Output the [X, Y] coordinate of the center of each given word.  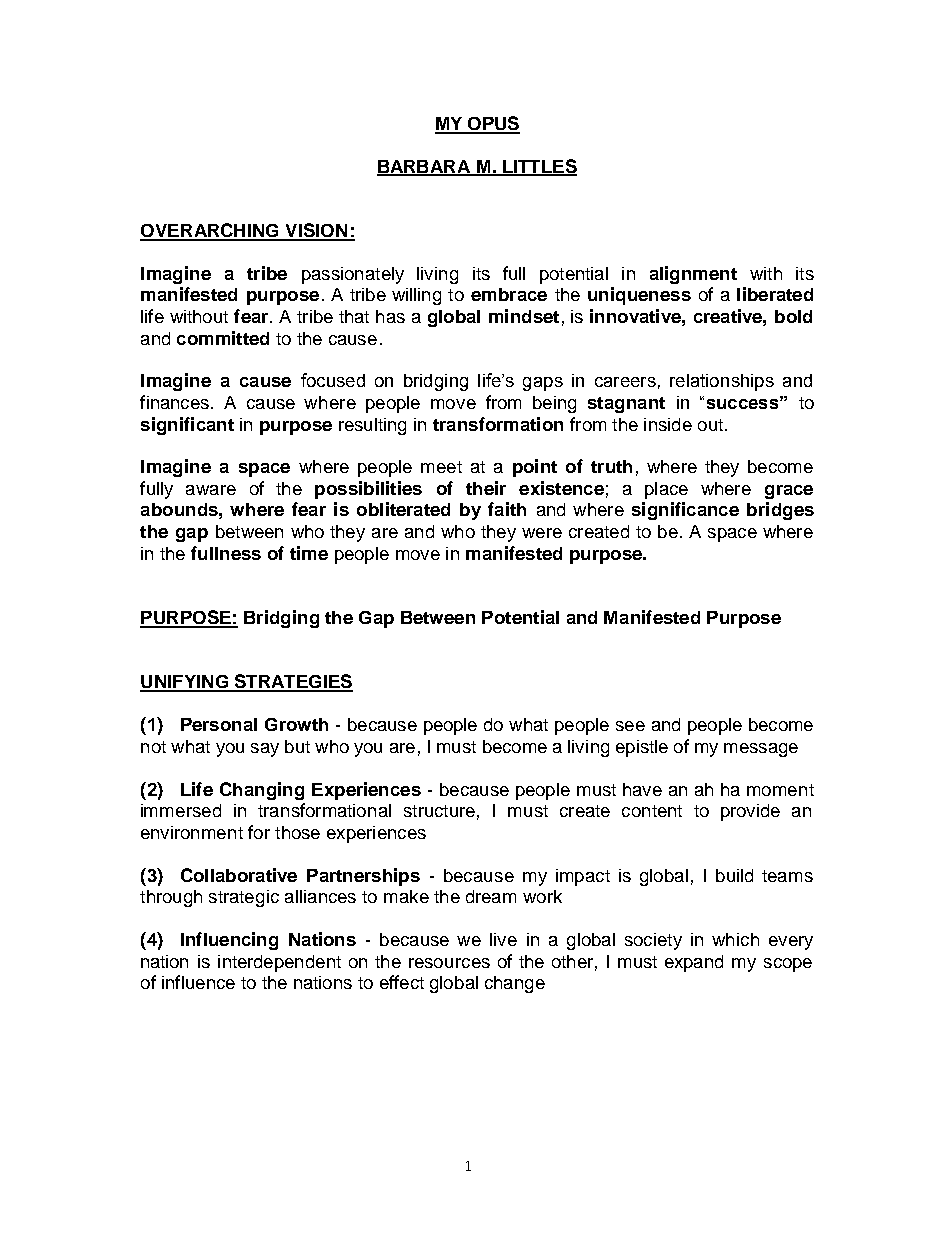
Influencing [229, 941]
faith [507, 509]
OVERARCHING [210, 231]
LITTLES [539, 167]
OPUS [493, 124]
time [309, 553]
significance [685, 511]
